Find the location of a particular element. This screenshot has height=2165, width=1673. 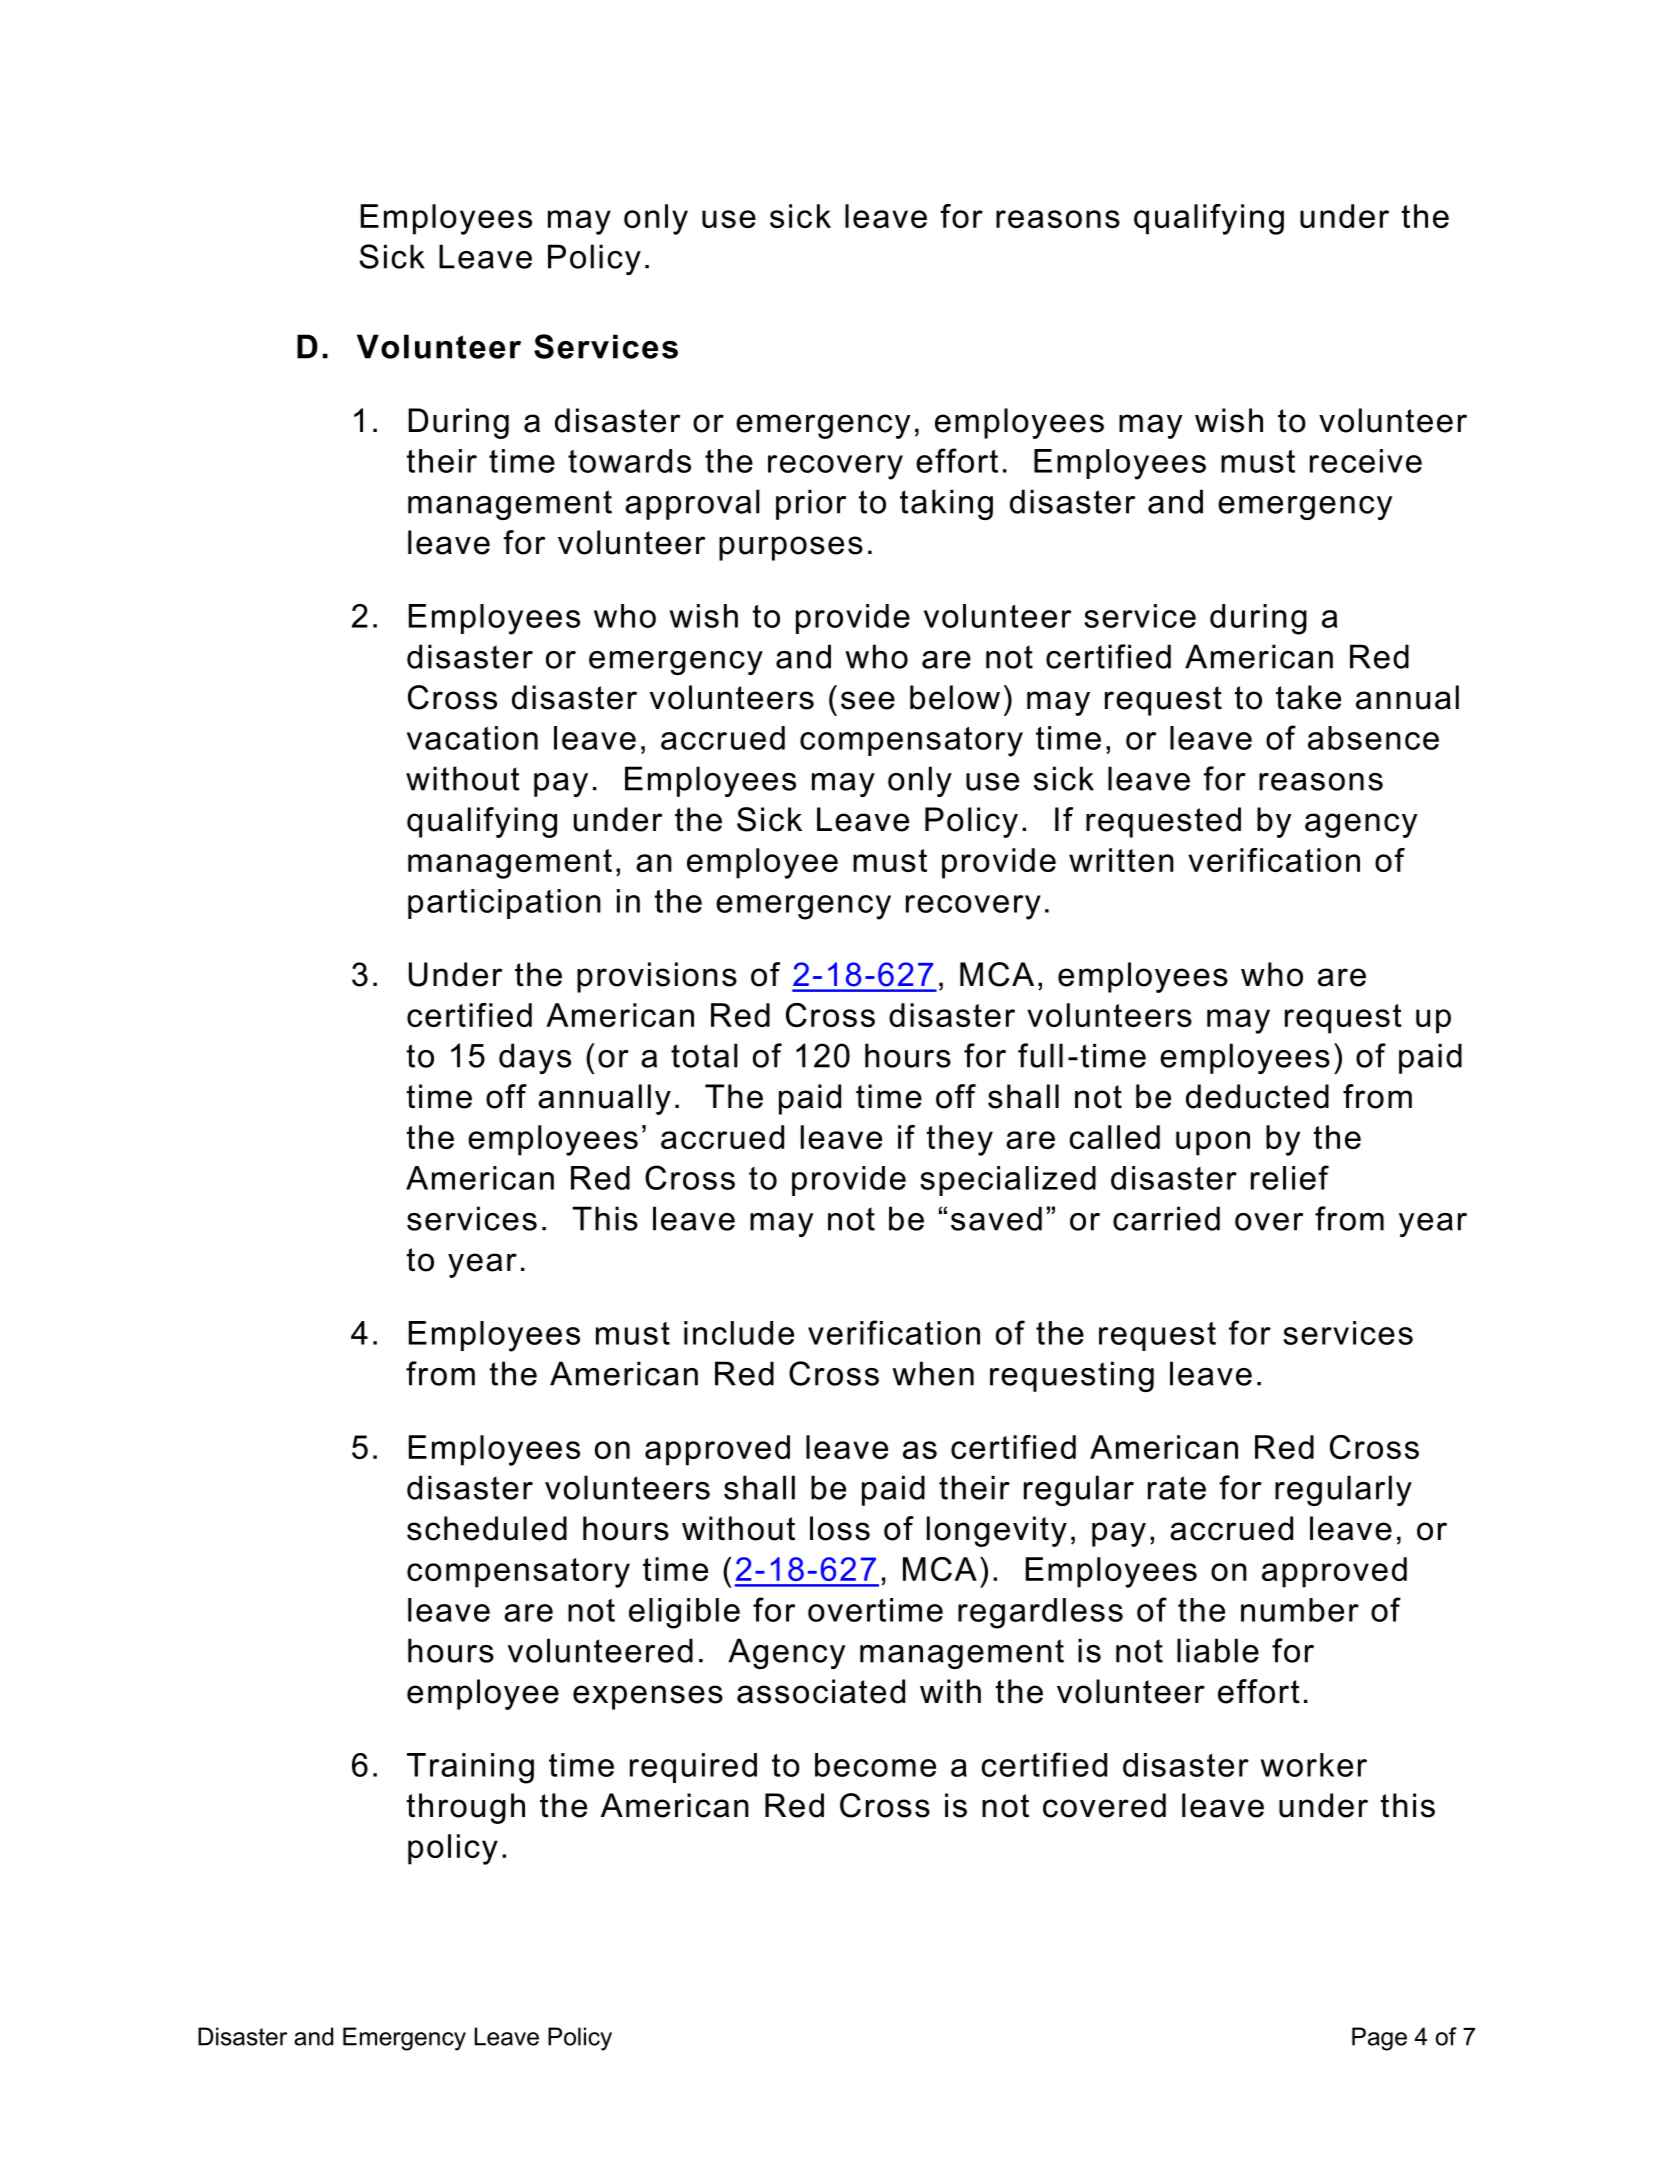

through is located at coordinates (466, 1808).
